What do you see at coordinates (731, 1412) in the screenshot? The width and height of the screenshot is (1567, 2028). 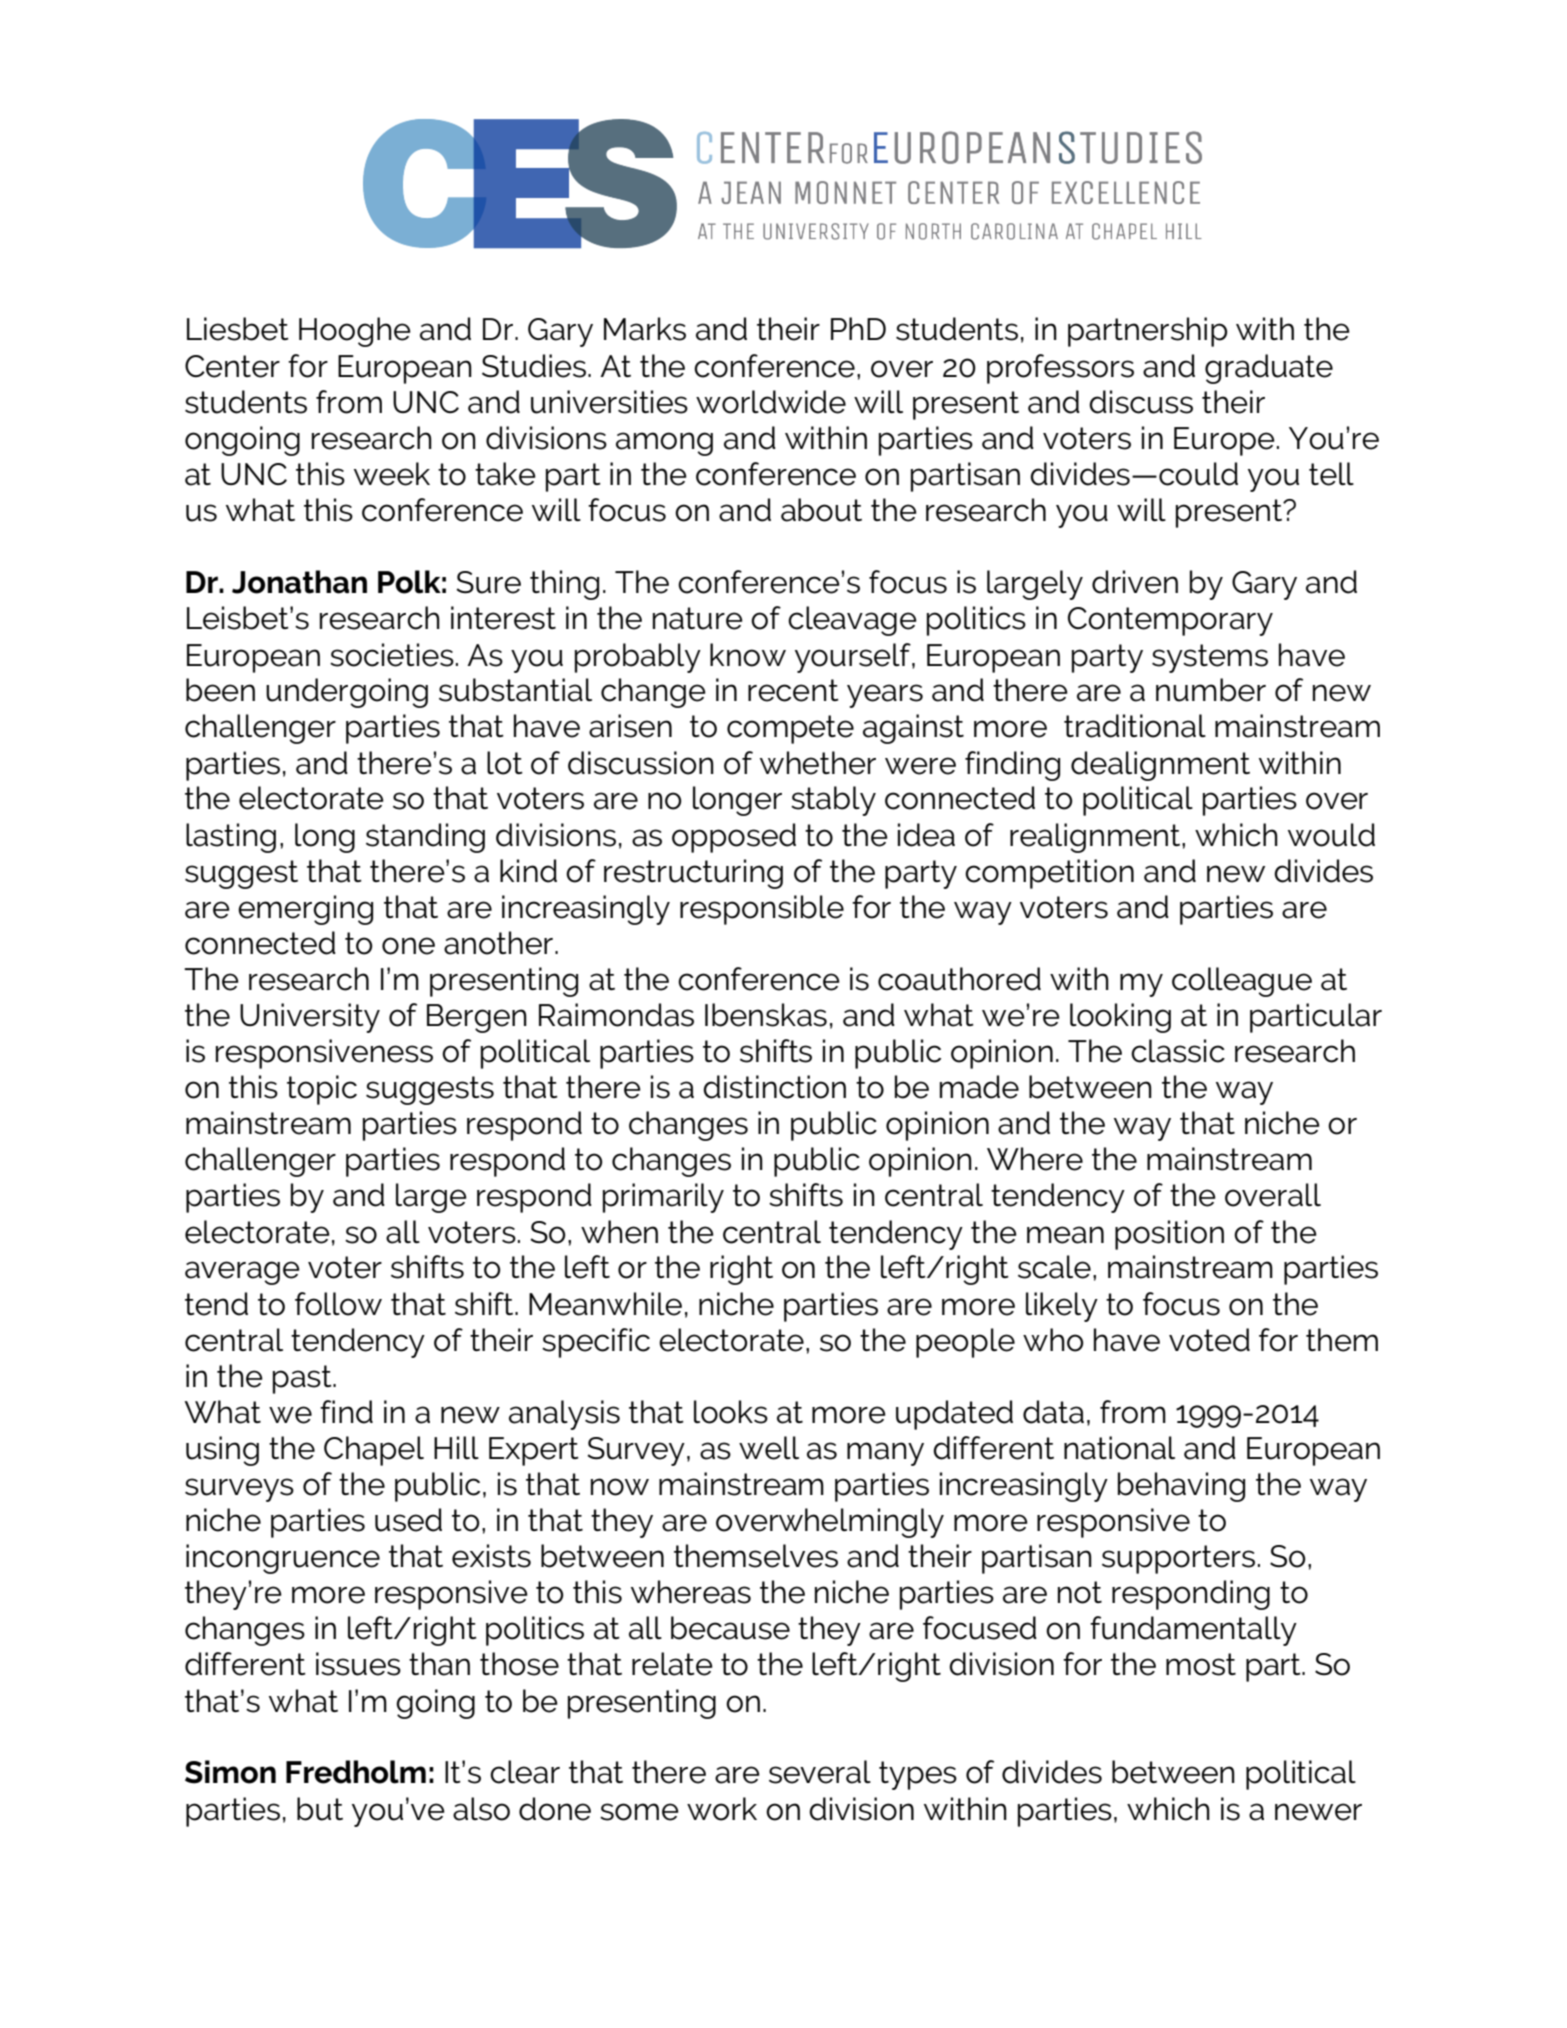 I see `looks` at bounding box center [731, 1412].
